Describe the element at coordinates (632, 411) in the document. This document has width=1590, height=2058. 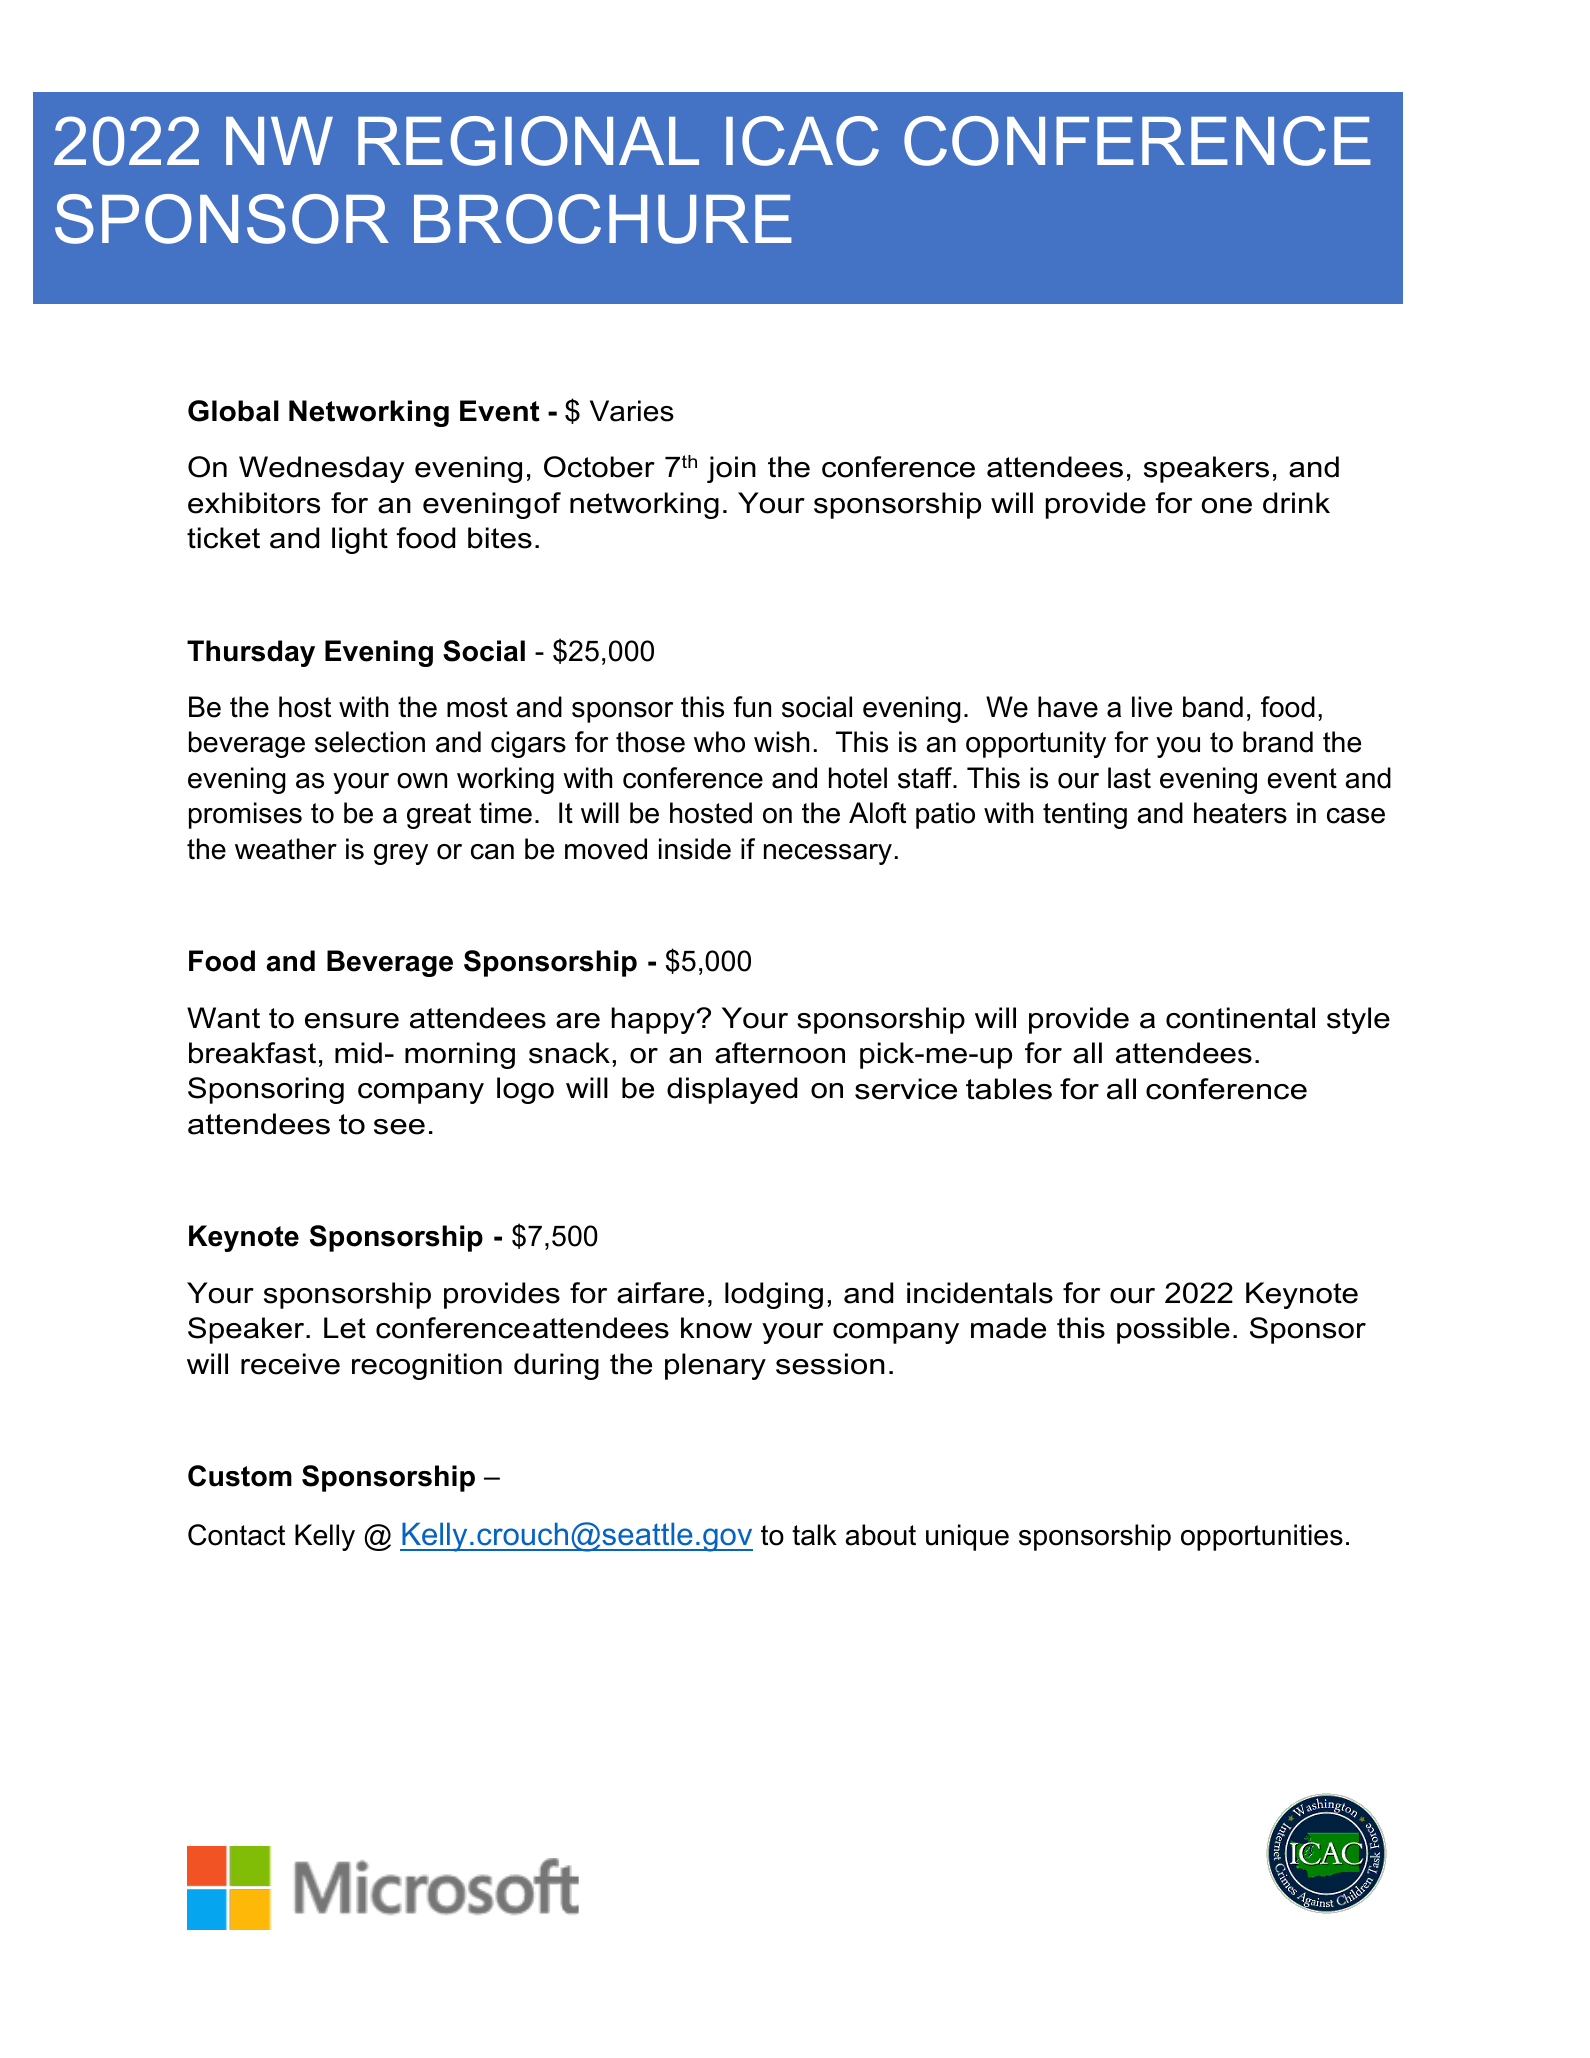
I see `Varies` at that location.
